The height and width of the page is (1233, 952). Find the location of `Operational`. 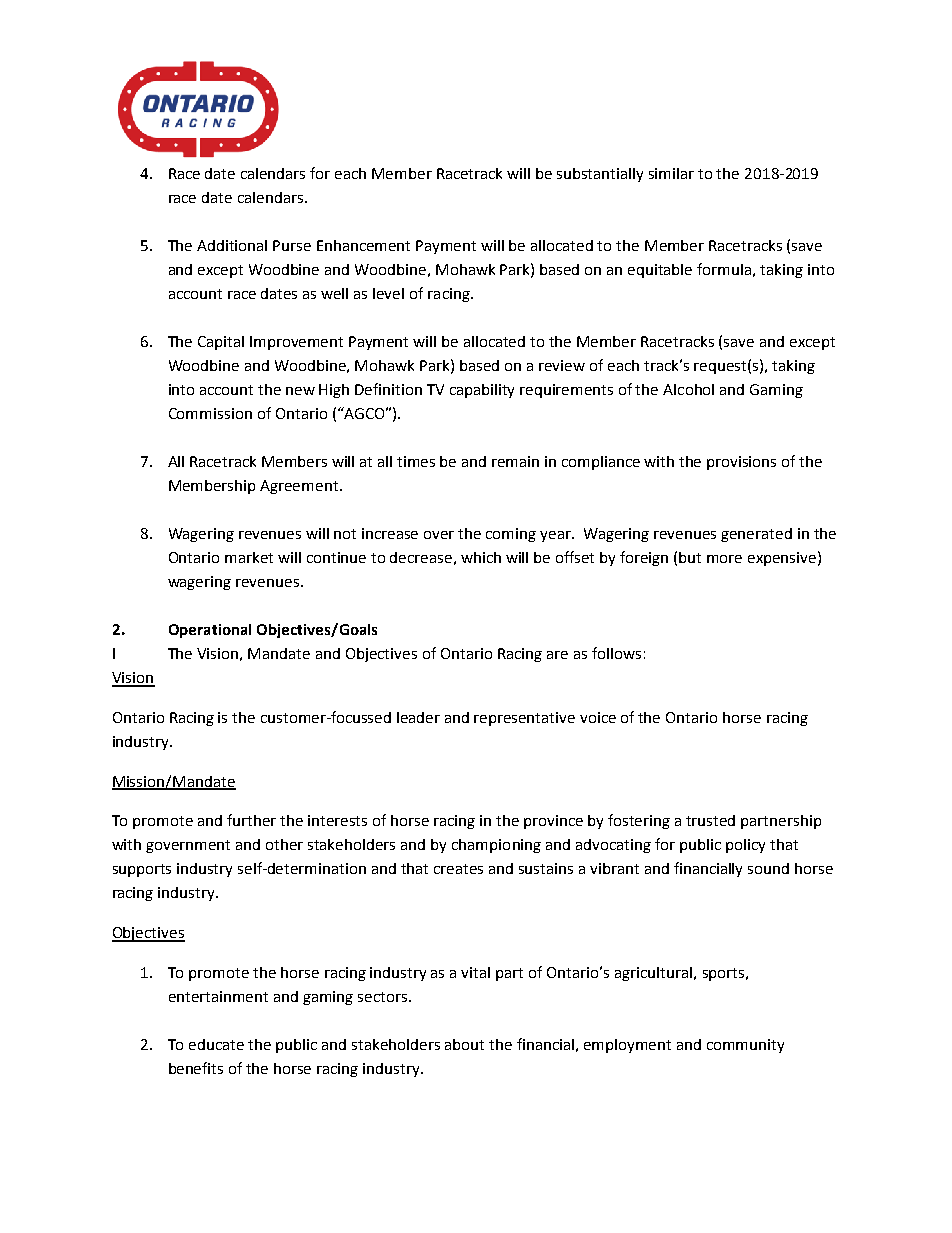

Operational is located at coordinates (210, 631).
